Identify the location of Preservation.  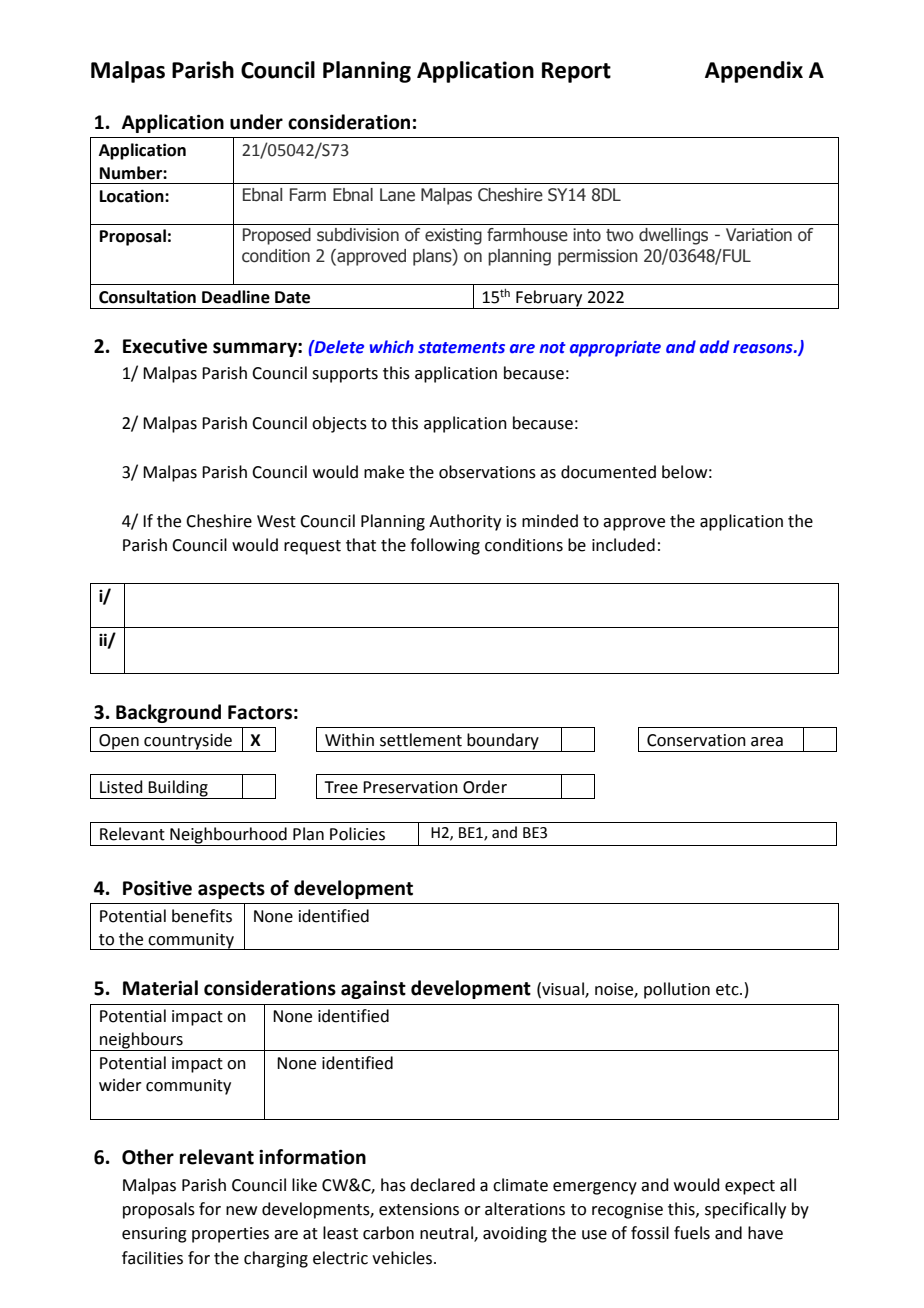
(410, 787).
